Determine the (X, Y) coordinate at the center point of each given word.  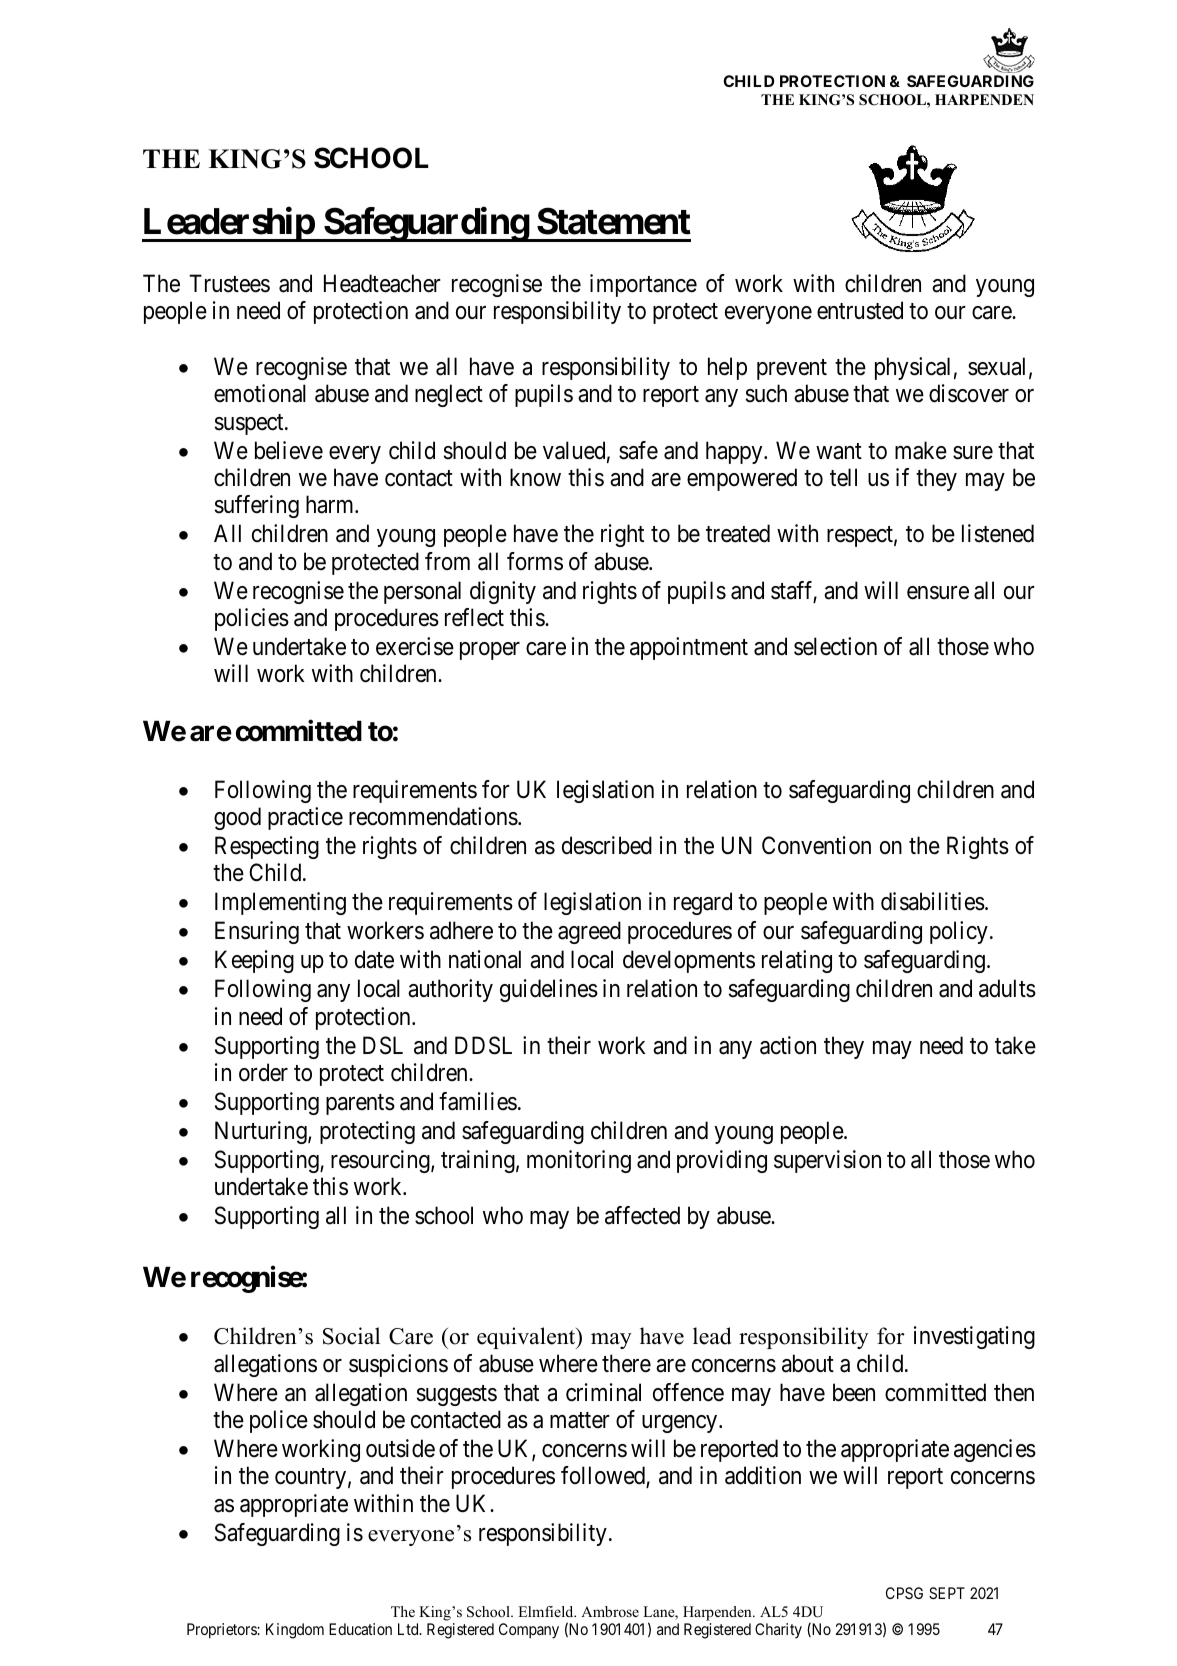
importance (643, 285)
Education (360, 1629)
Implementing (280, 903)
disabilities (933, 901)
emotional (260, 393)
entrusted (860, 310)
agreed (589, 932)
